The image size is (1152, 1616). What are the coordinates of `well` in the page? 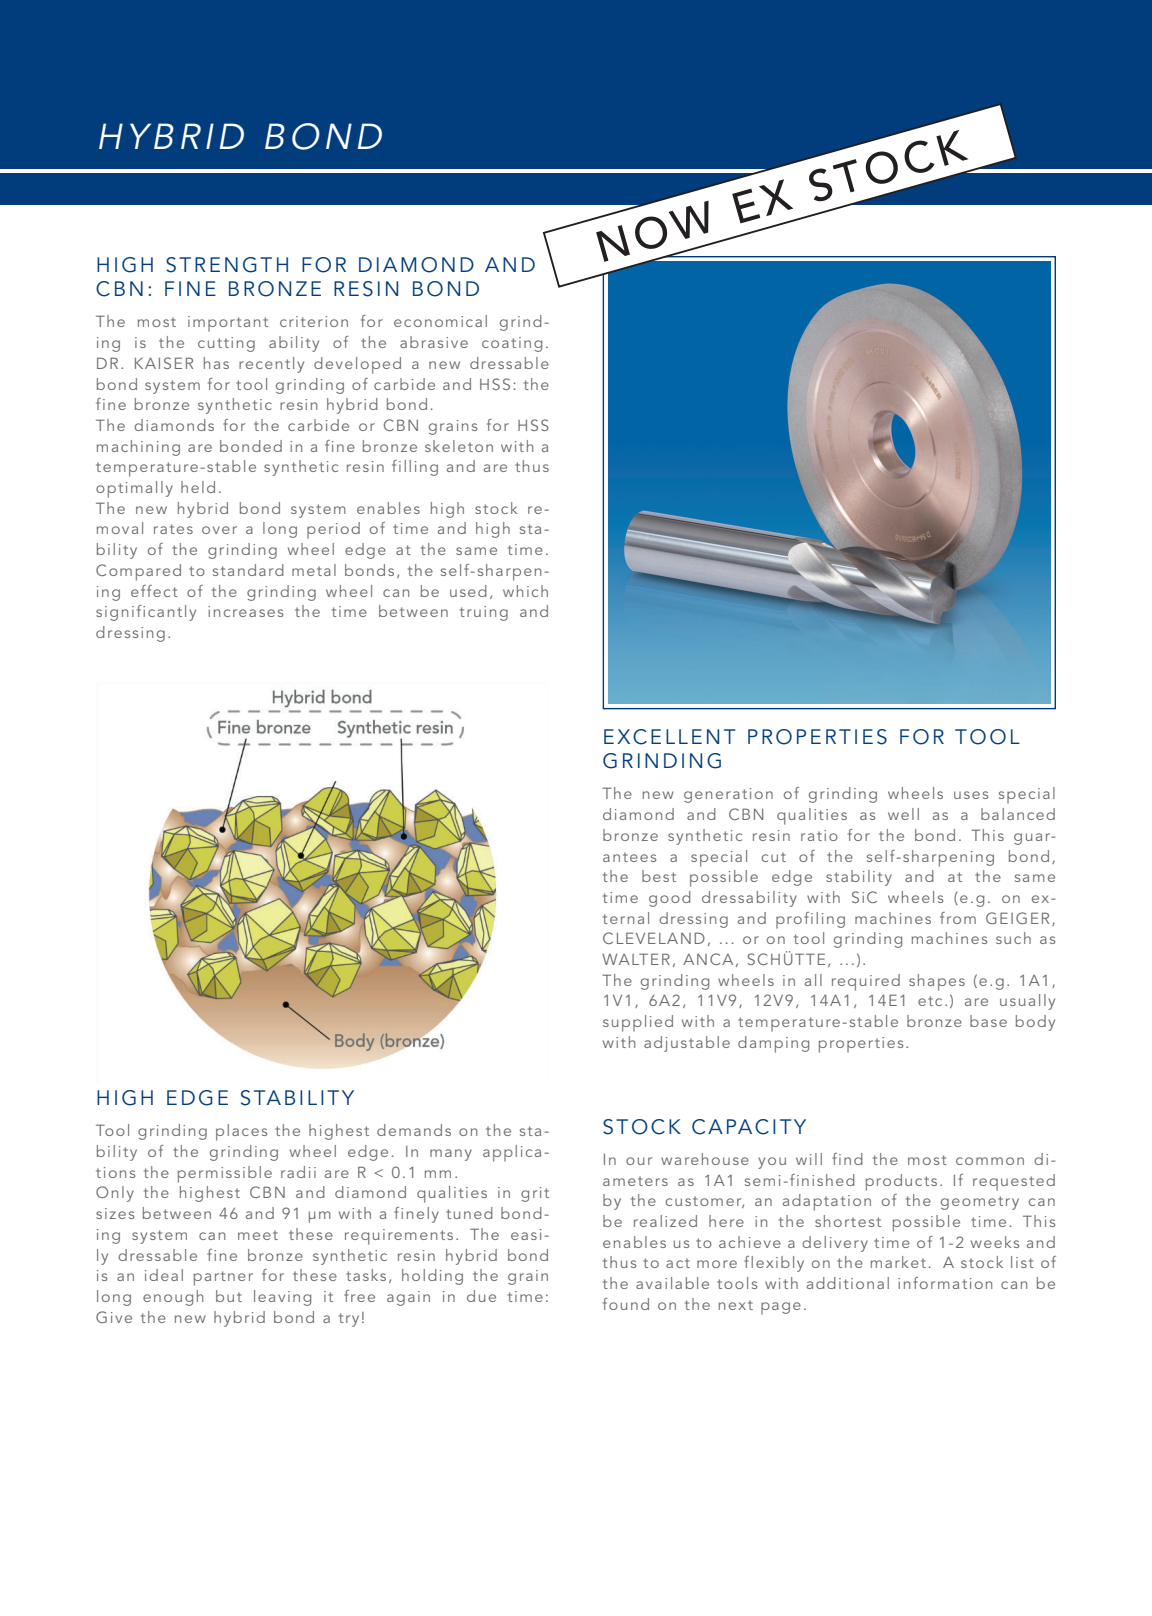 It's located at (903, 814).
